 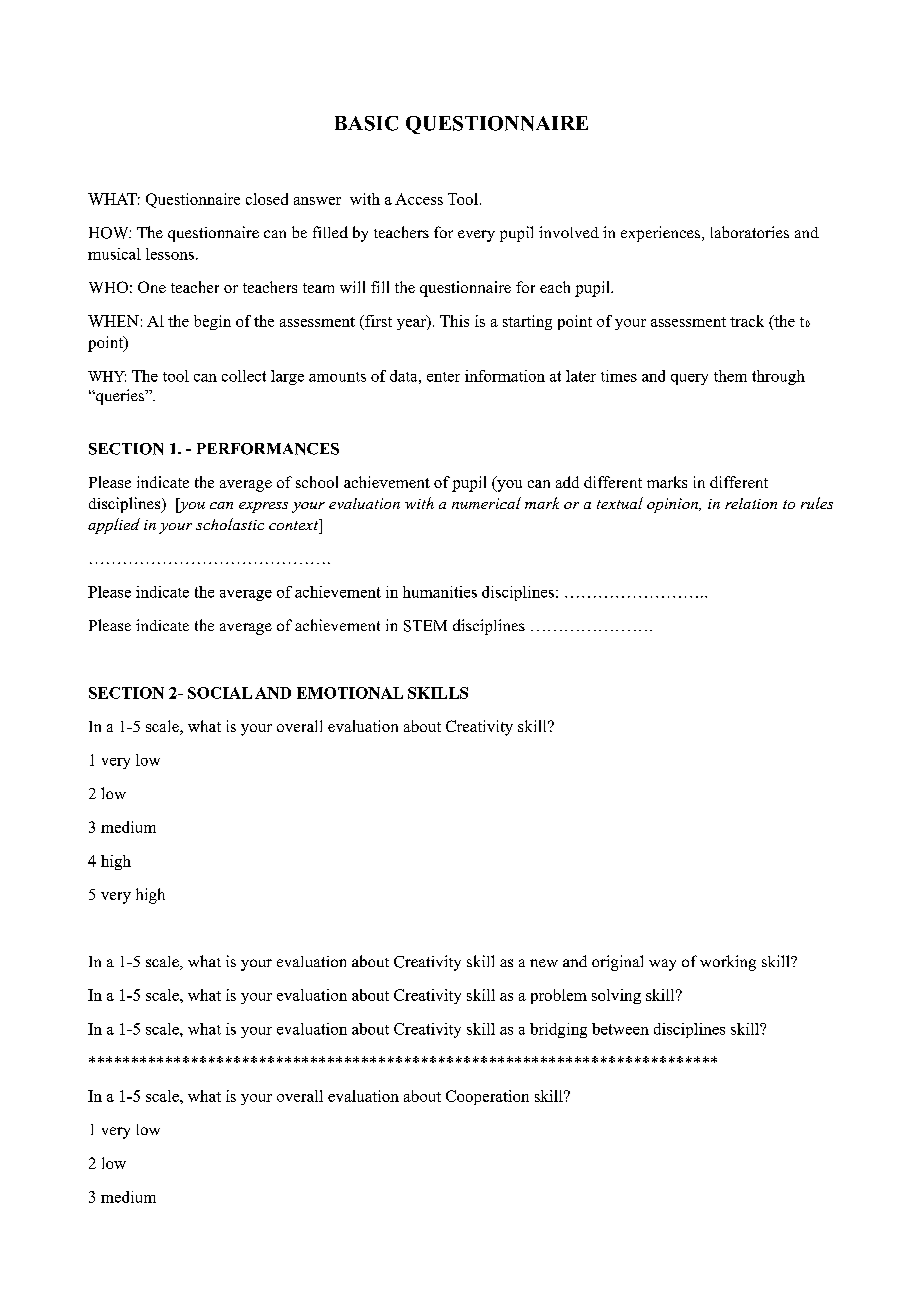 What do you see at coordinates (751, 503) in the document?
I see `relation` at bounding box center [751, 503].
